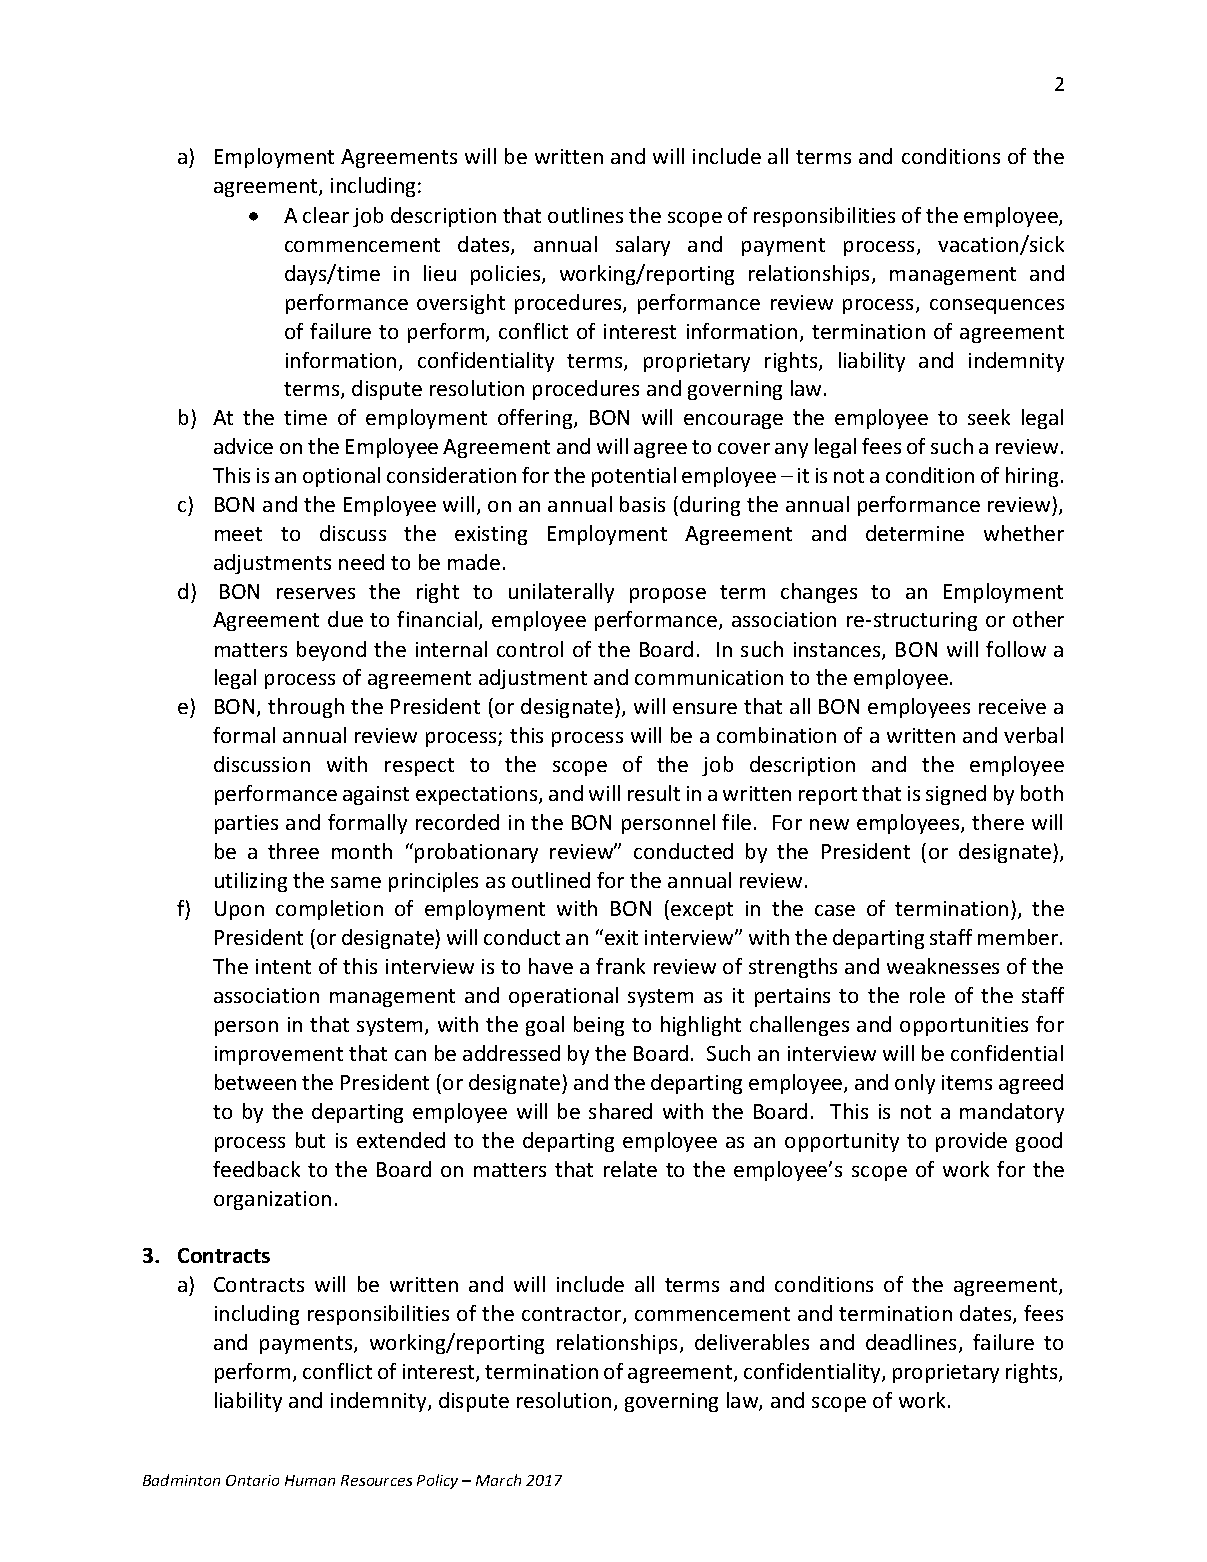 Image resolution: width=1207 pixels, height=1562 pixels. Describe the element at coordinates (1032, 477) in the screenshot. I see `hiring` at that location.
